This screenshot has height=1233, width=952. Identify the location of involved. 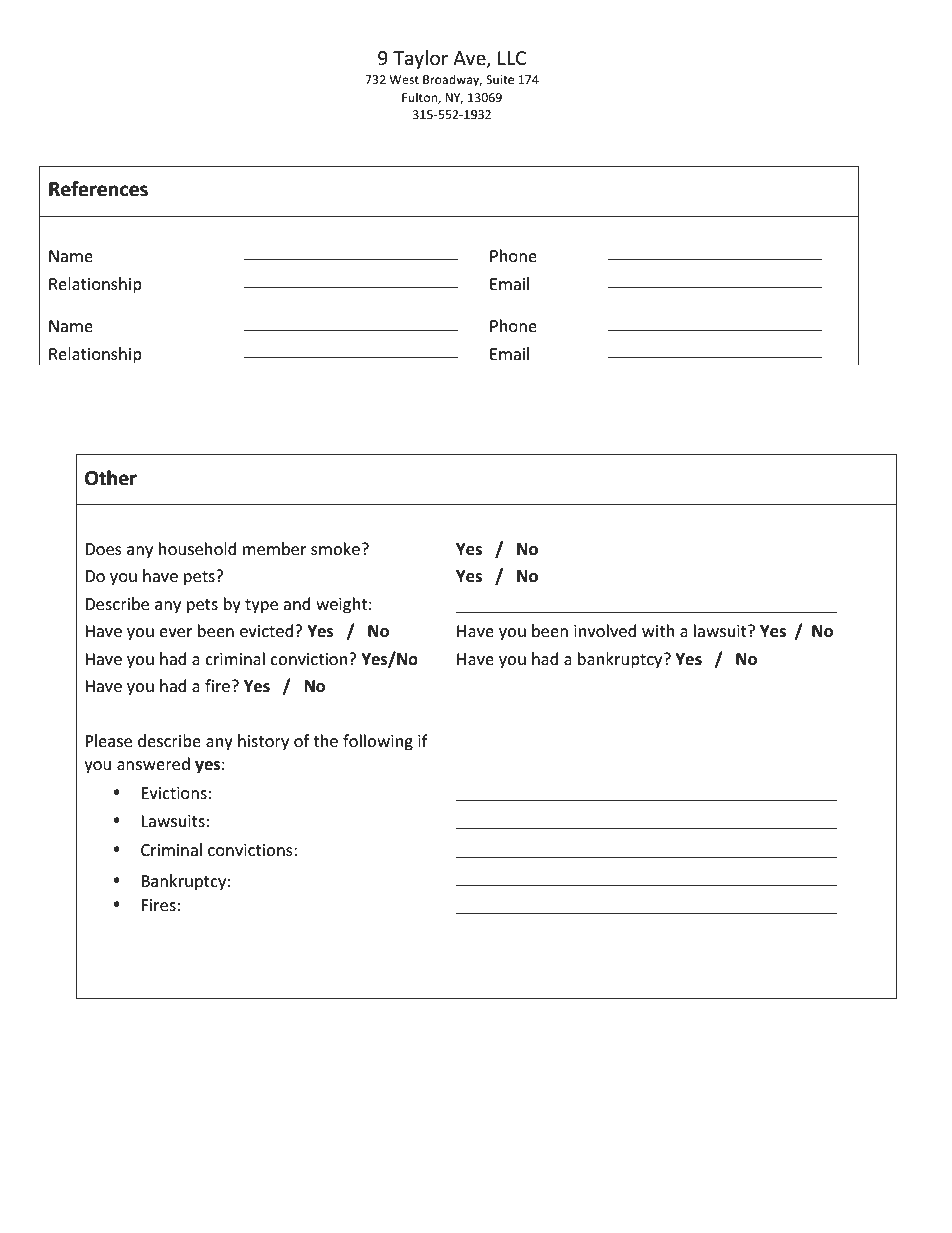
(605, 630).
